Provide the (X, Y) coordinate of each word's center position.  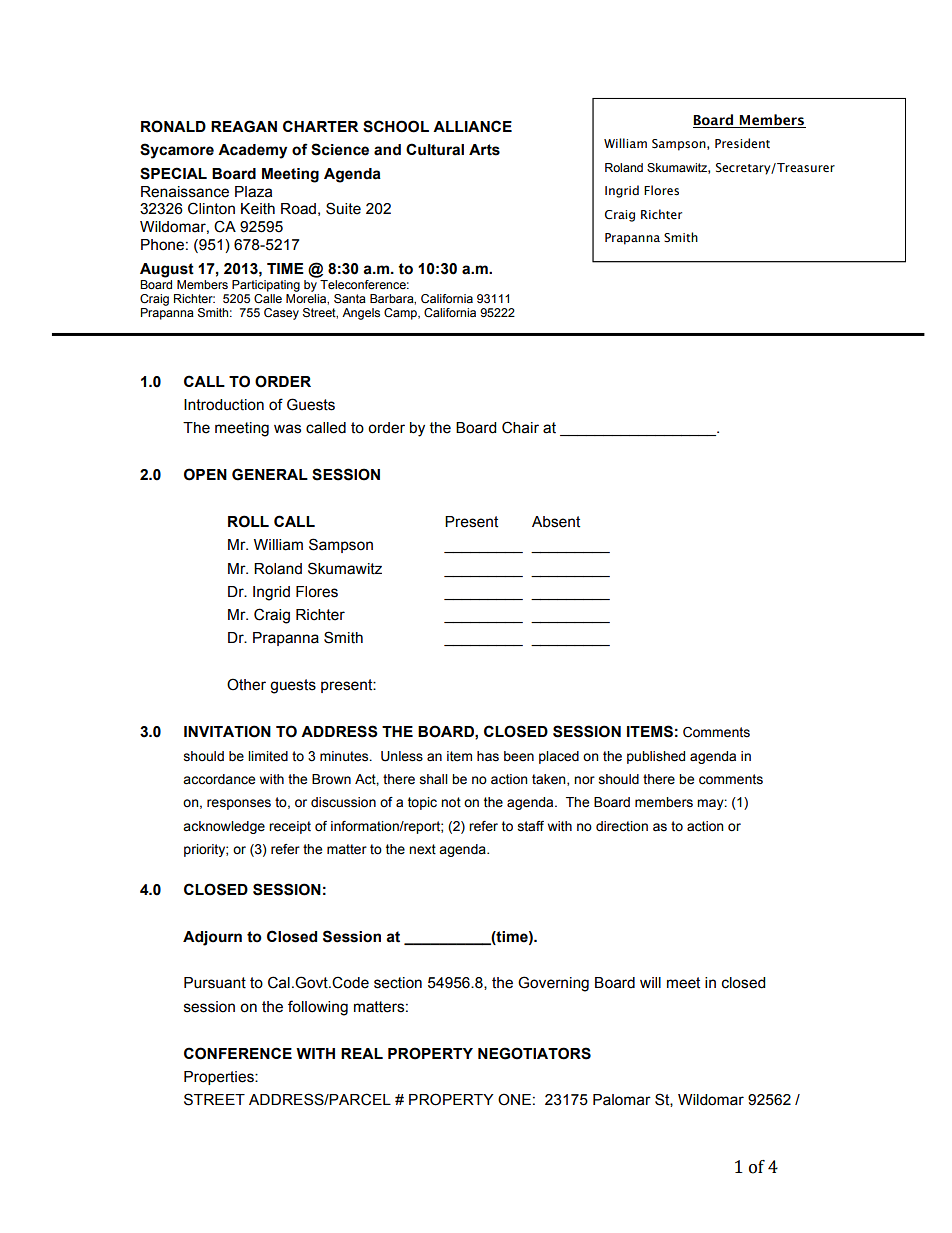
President (742, 143)
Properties (220, 1078)
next (422, 849)
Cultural (435, 149)
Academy (252, 151)
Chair (520, 427)
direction (622, 826)
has (488, 756)
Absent (556, 522)
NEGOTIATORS (534, 1053)
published (656, 757)
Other (246, 684)
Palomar (622, 1100)
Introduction (224, 405)
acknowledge (224, 827)
